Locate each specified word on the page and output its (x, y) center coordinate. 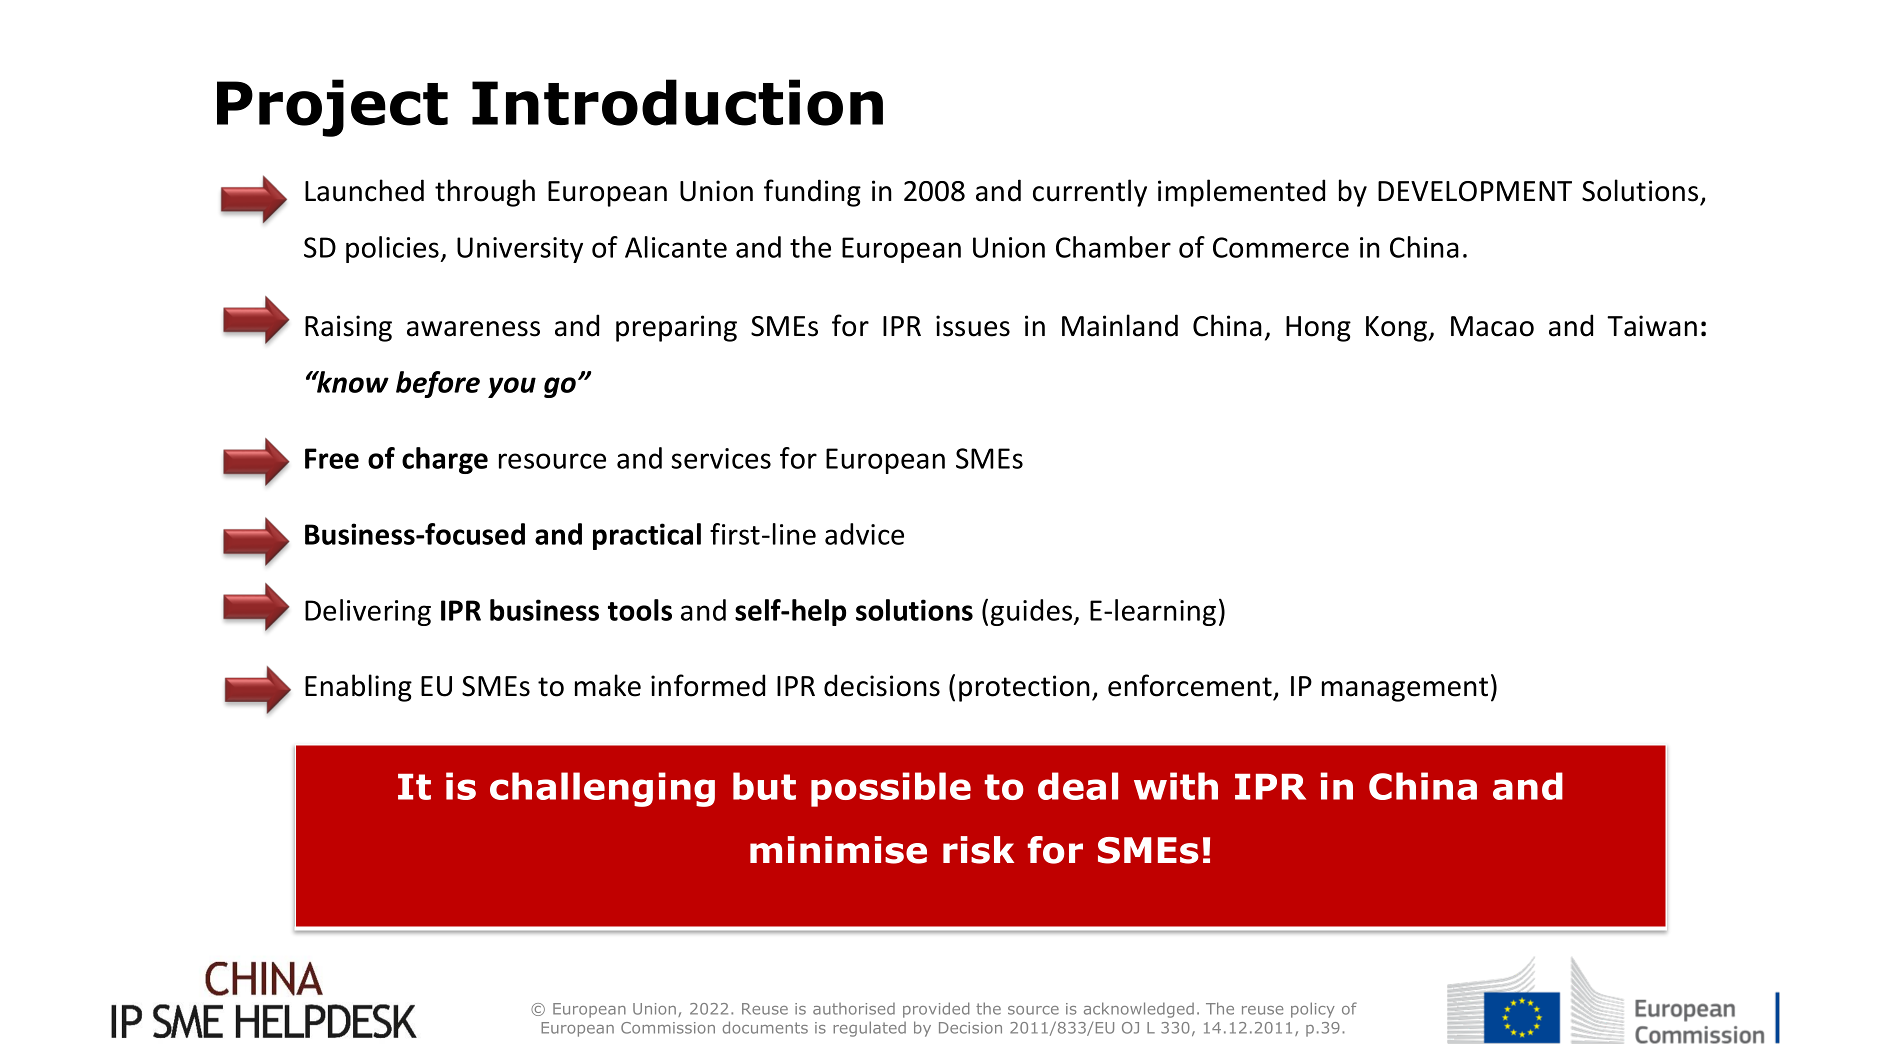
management (1405, 689)
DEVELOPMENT (1475, 191)
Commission (668, 1028)
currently (1090, 193)
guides (1033, 612)
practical (647, 536)
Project (332, 108)
